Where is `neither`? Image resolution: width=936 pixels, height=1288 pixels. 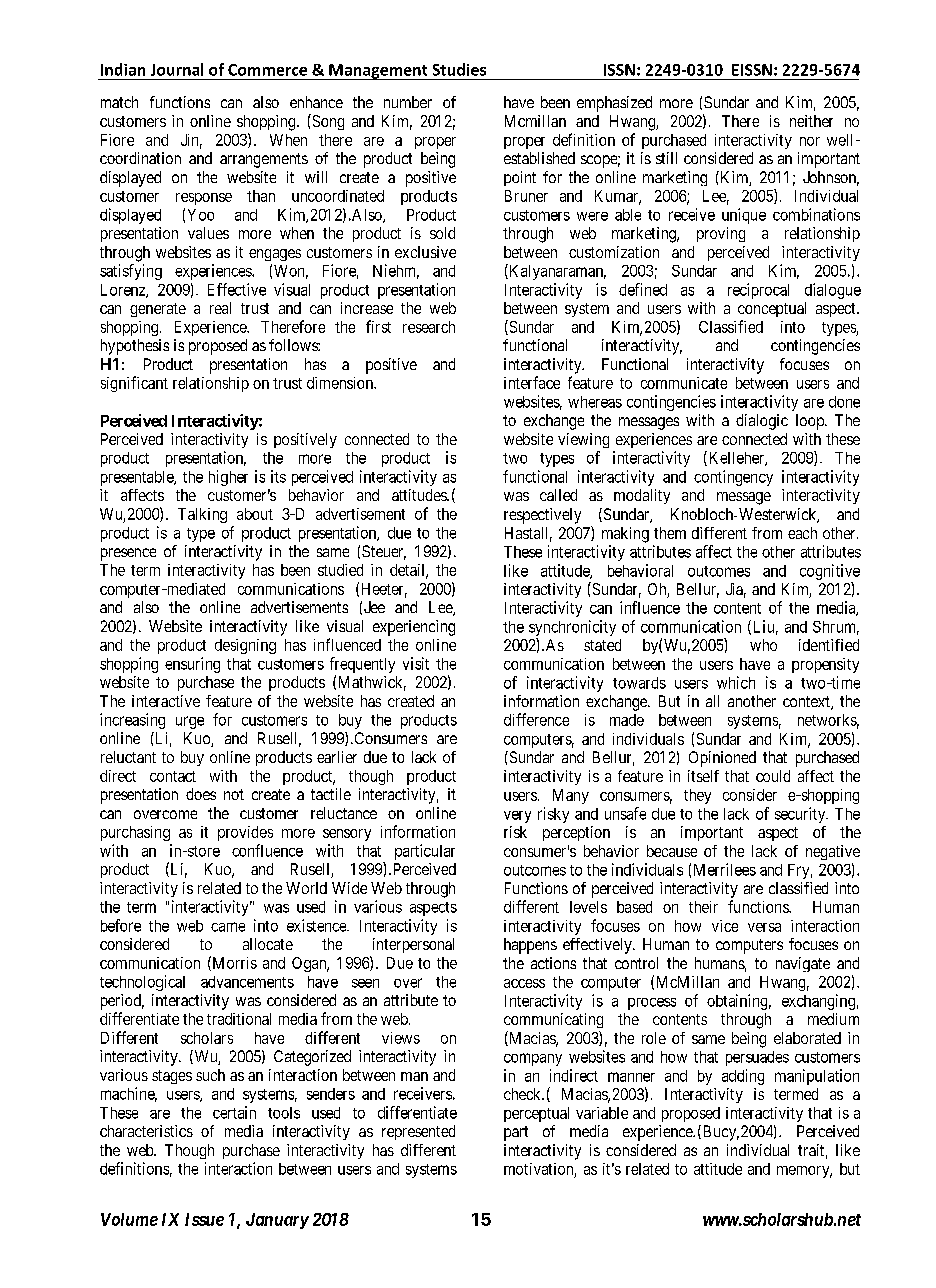 neither is located at coordinates (811, 121).
